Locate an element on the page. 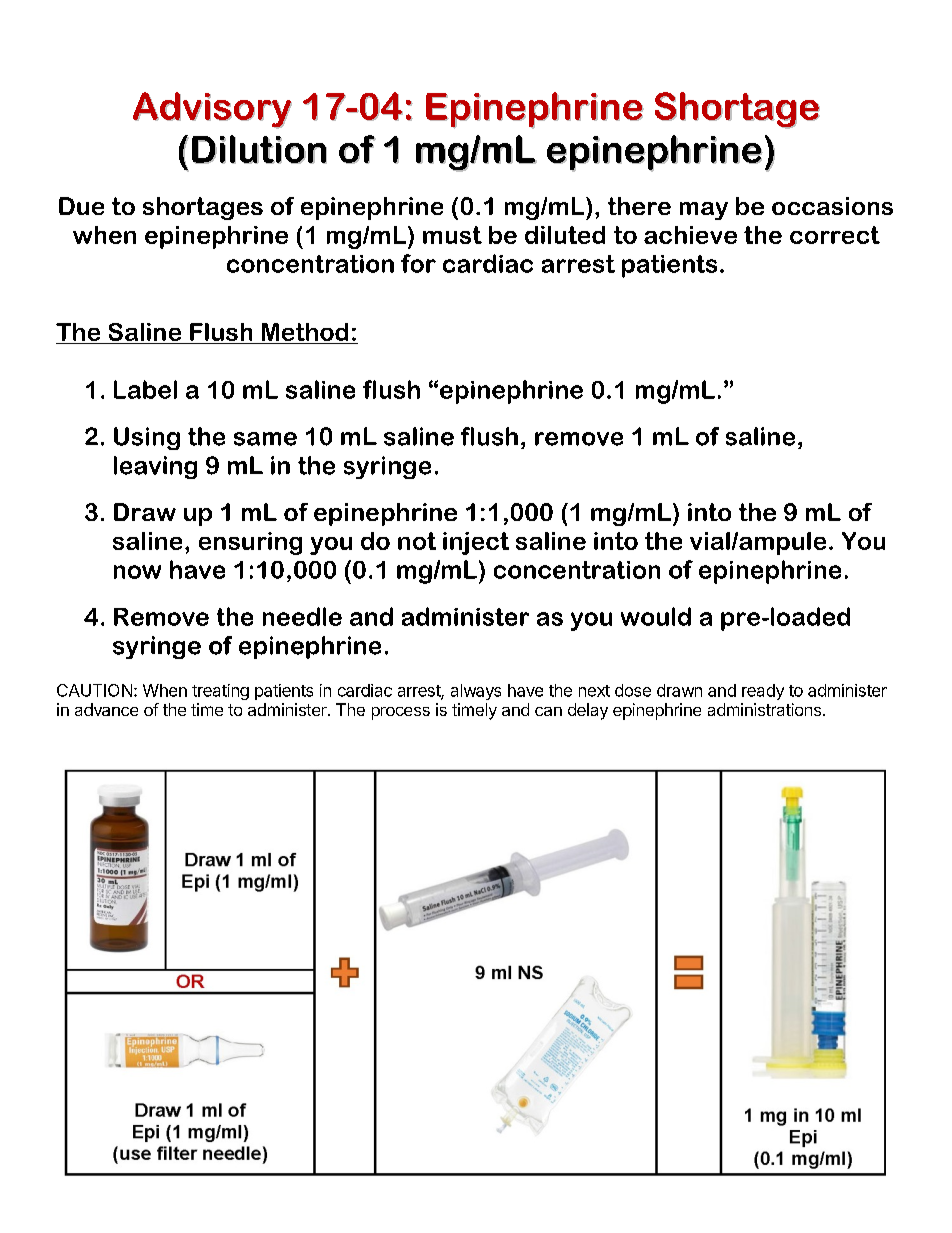 The width and height of the document is (952, 1233). always is located at coordinates (476, 692).
